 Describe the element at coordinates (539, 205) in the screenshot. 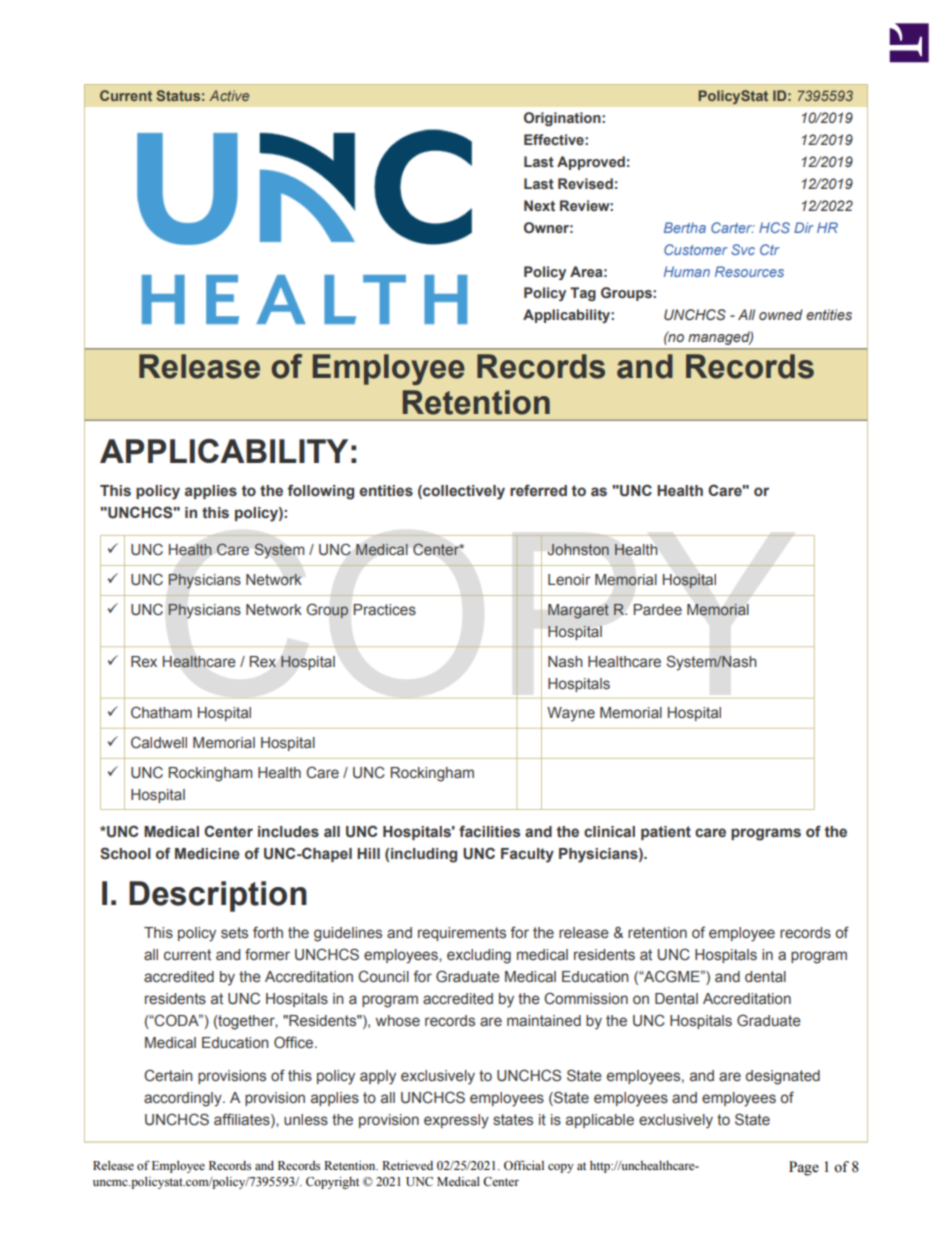

I see `Next` at that location.
